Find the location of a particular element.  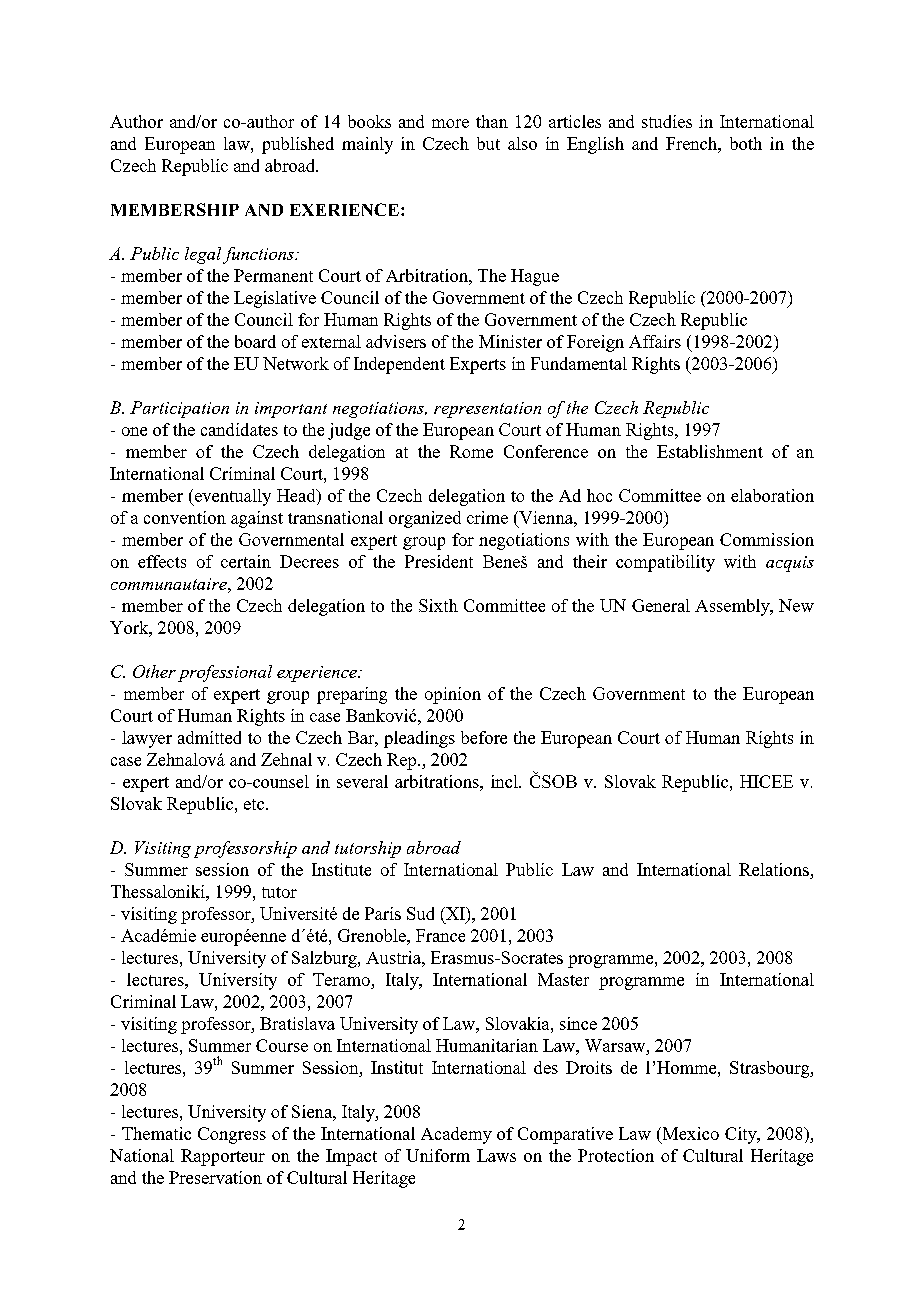

French is located at coordinates (692, 143).
